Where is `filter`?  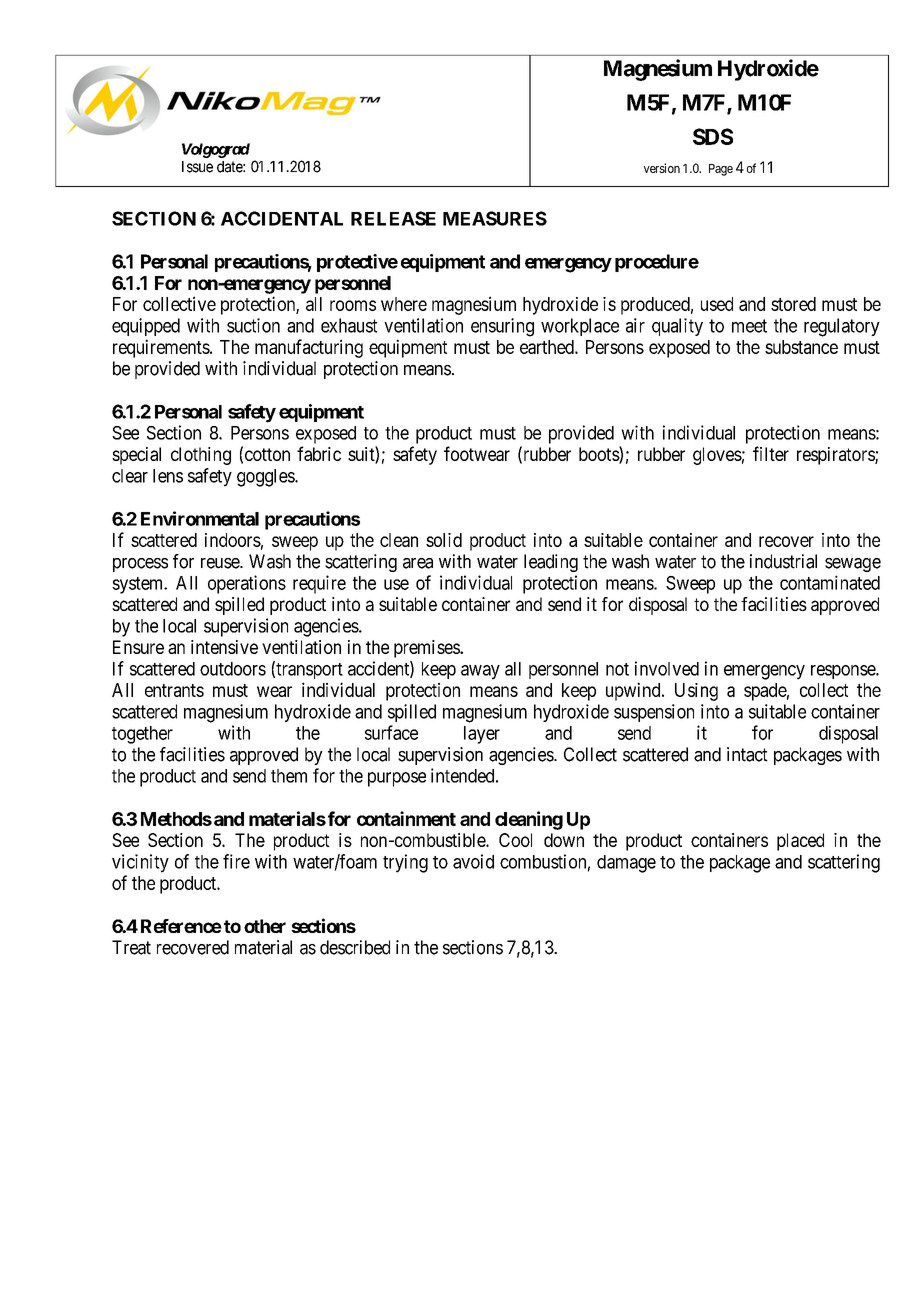 filter is located at coordinates (771, 453).
